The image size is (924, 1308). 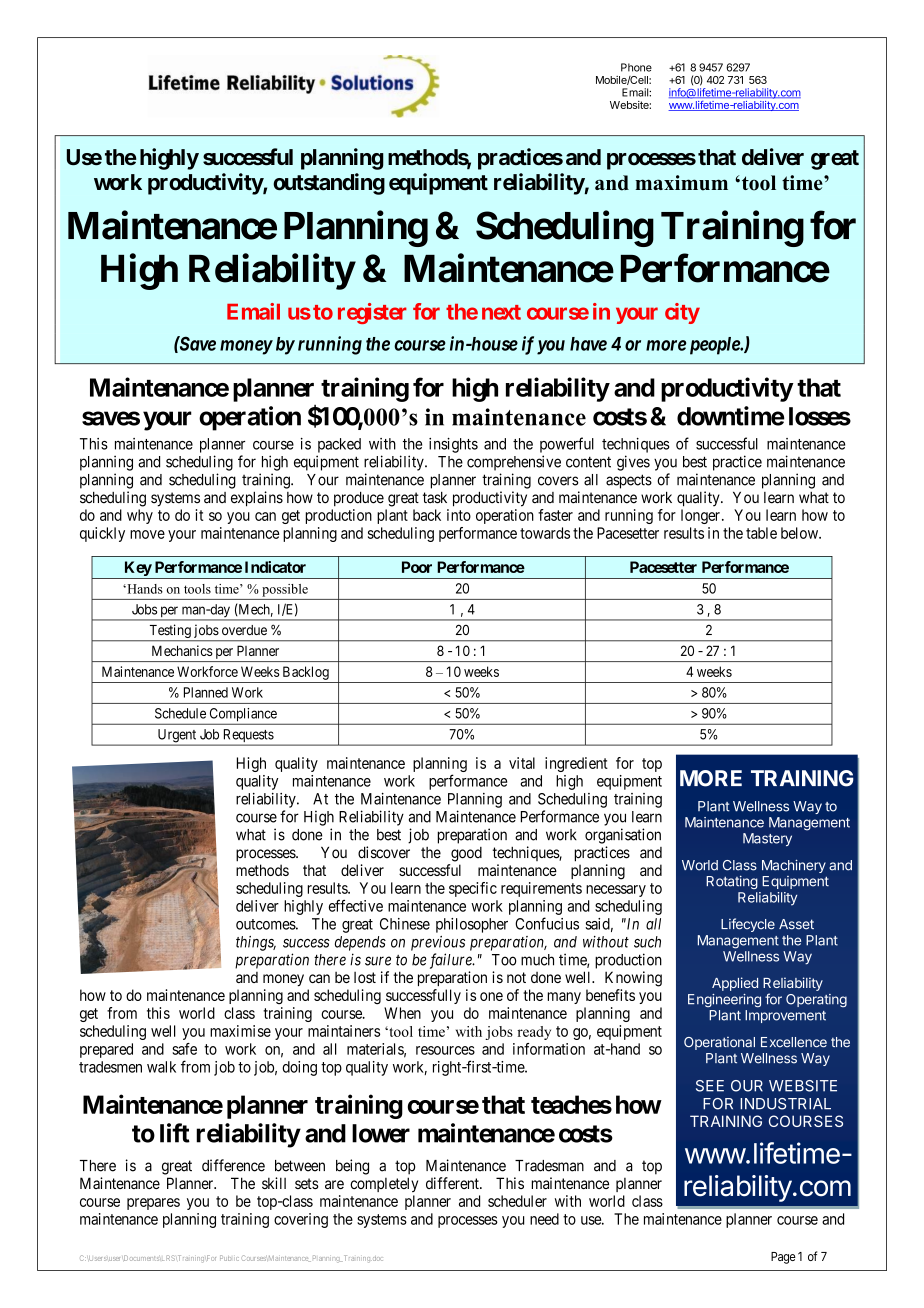 I want to click on Poor, so click(x=417, y=567).
